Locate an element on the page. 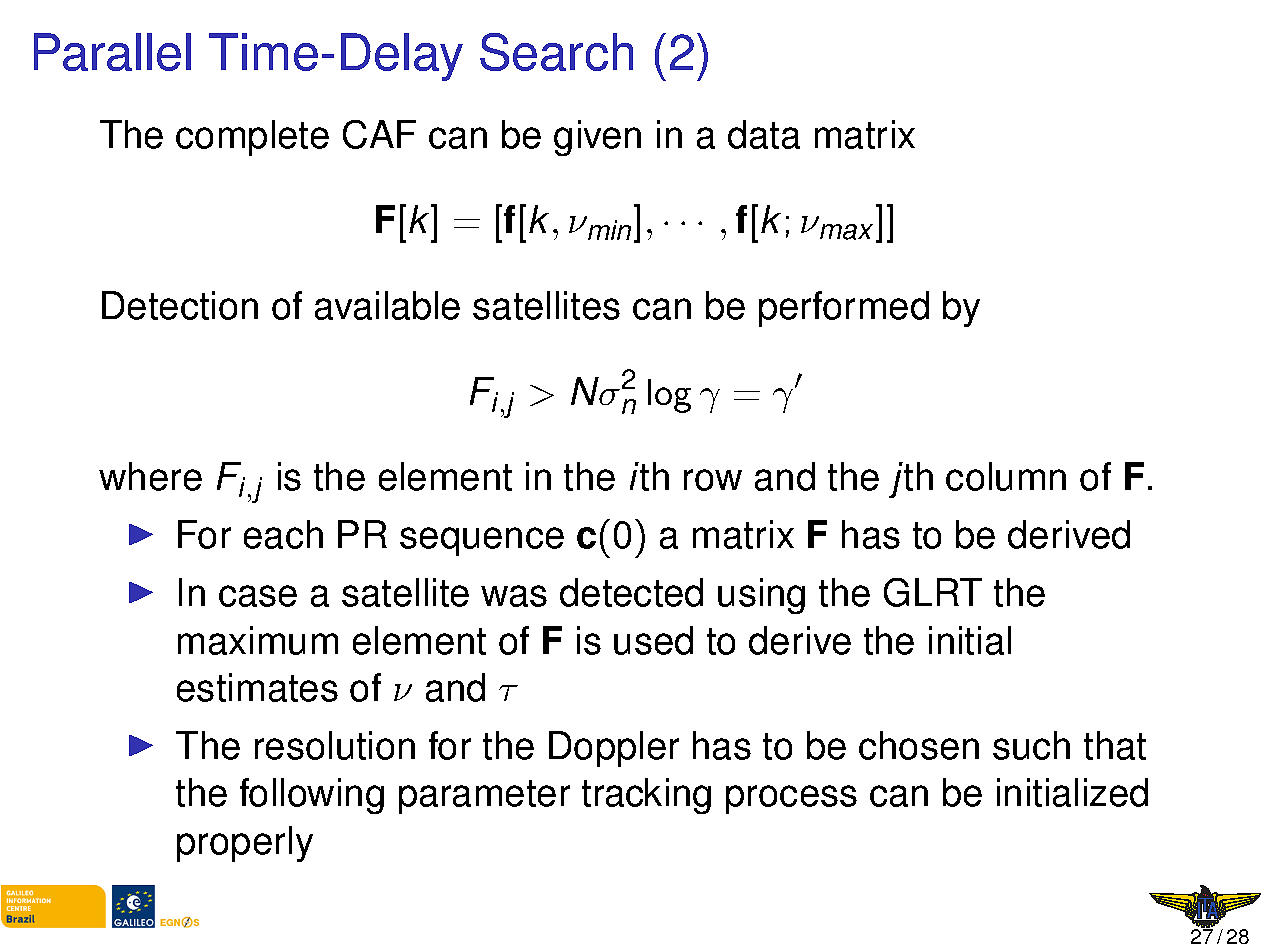 The width and height of the page is (1271, 952). log is located at coordinates (669, 396).
